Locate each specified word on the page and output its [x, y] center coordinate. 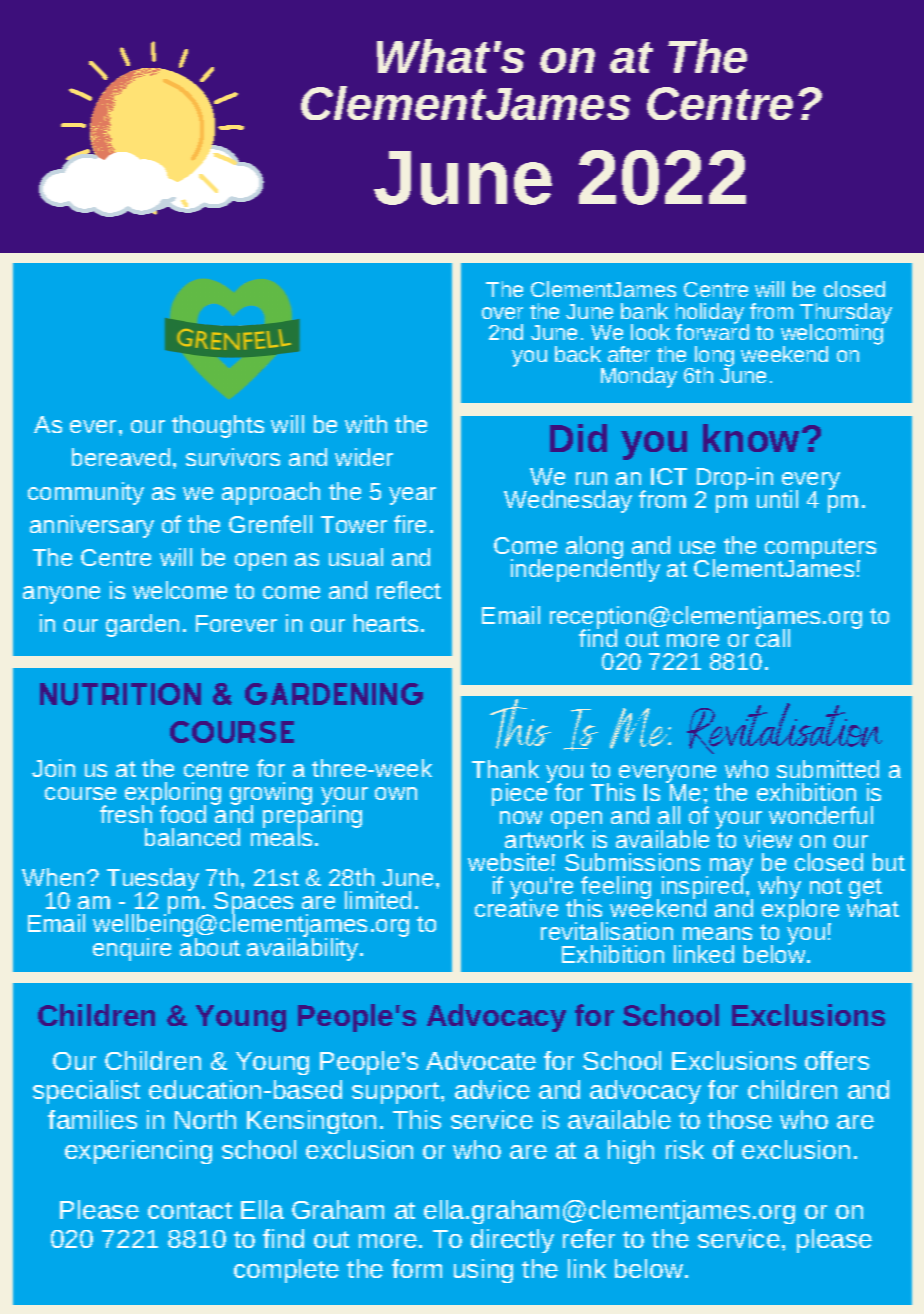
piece [521, 793]
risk [685, 1149]
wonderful [821, 815]
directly [512, 1241]
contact [190, 1210]
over [502, 313]
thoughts [218, 426]
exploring [173, 795]
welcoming [833, 335]
